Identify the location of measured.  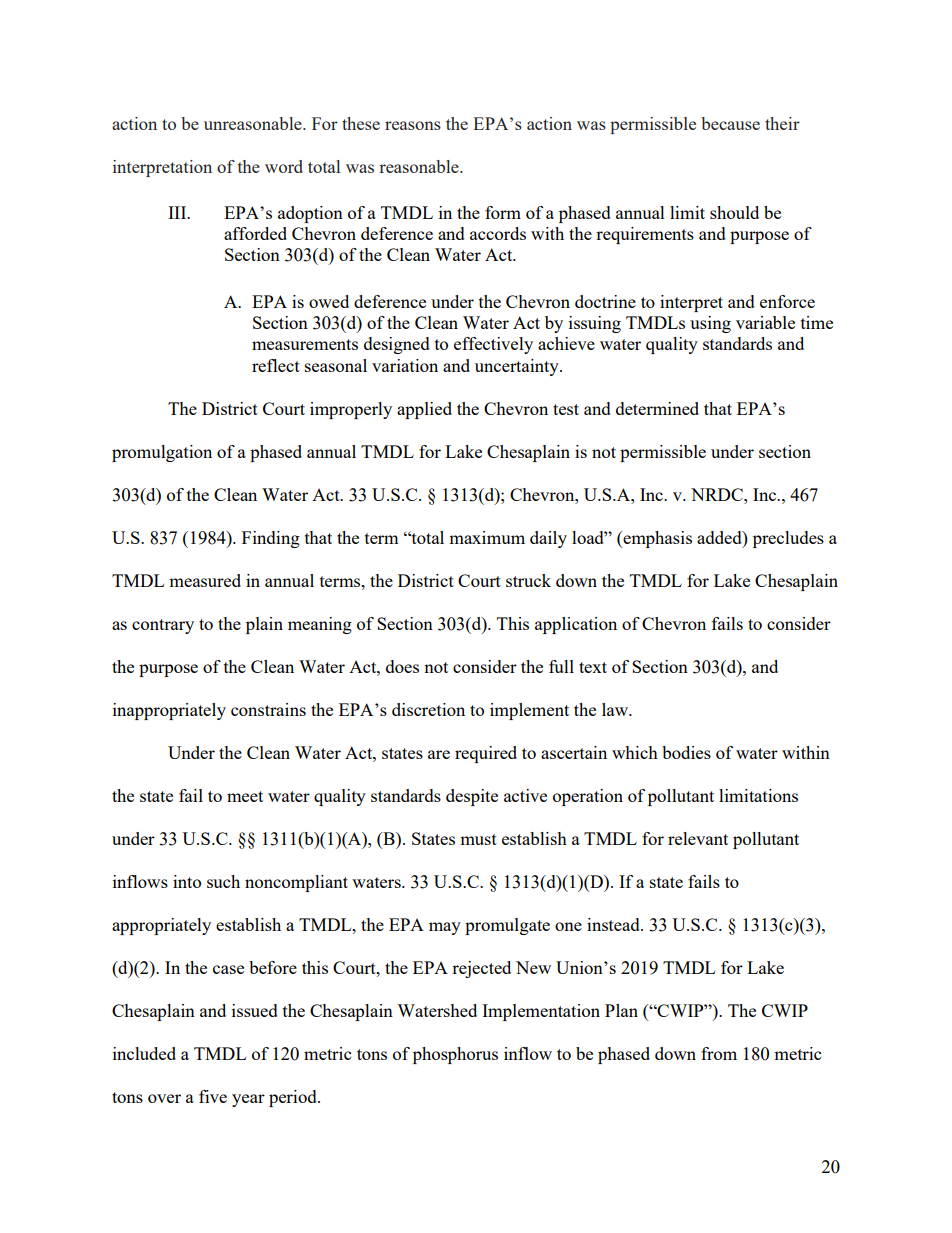
(205, 580).
